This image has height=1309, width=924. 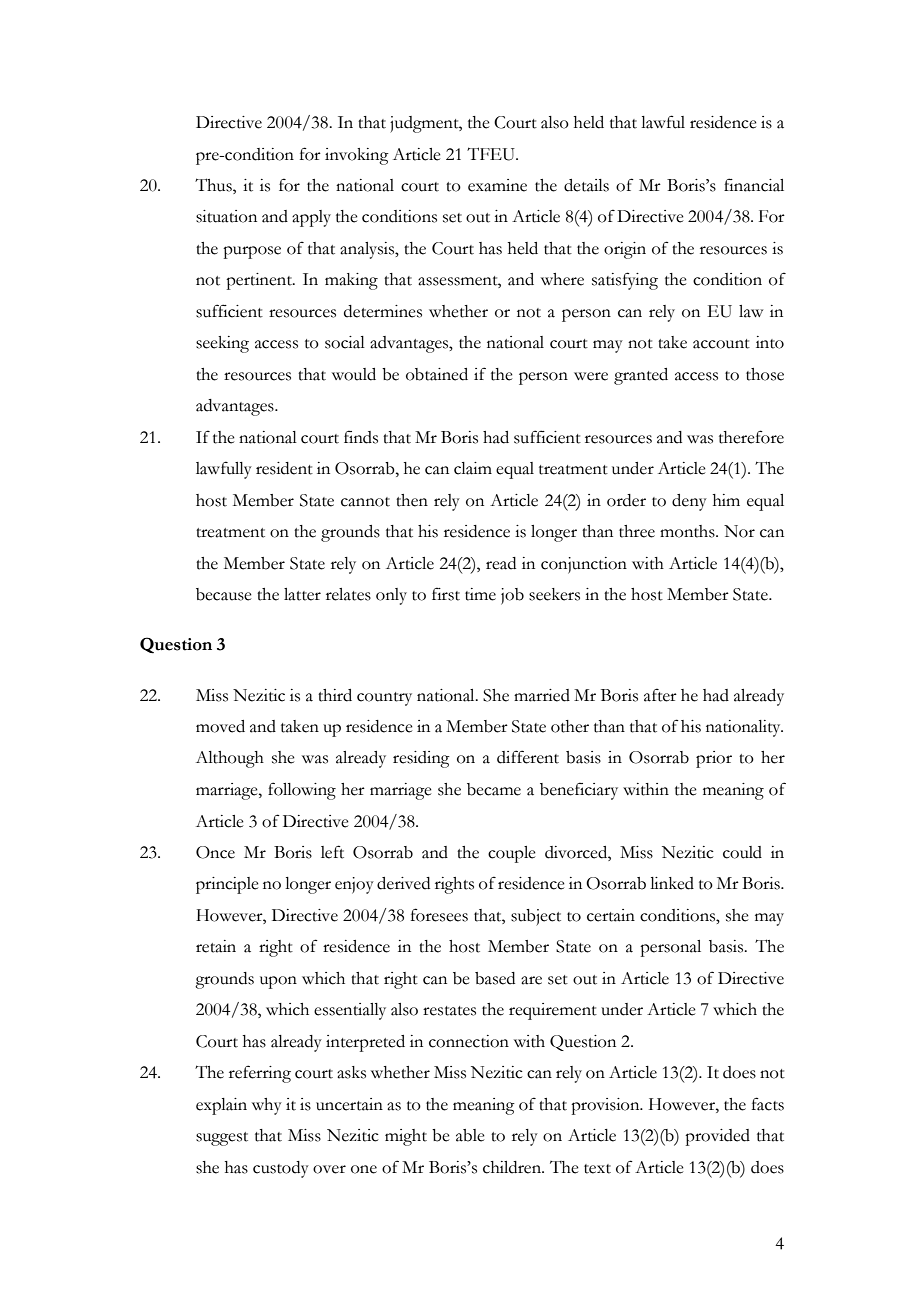 What do you see at coordinates (714, 759) in the image?
I see `prior` at bounding box center [714, 759].
